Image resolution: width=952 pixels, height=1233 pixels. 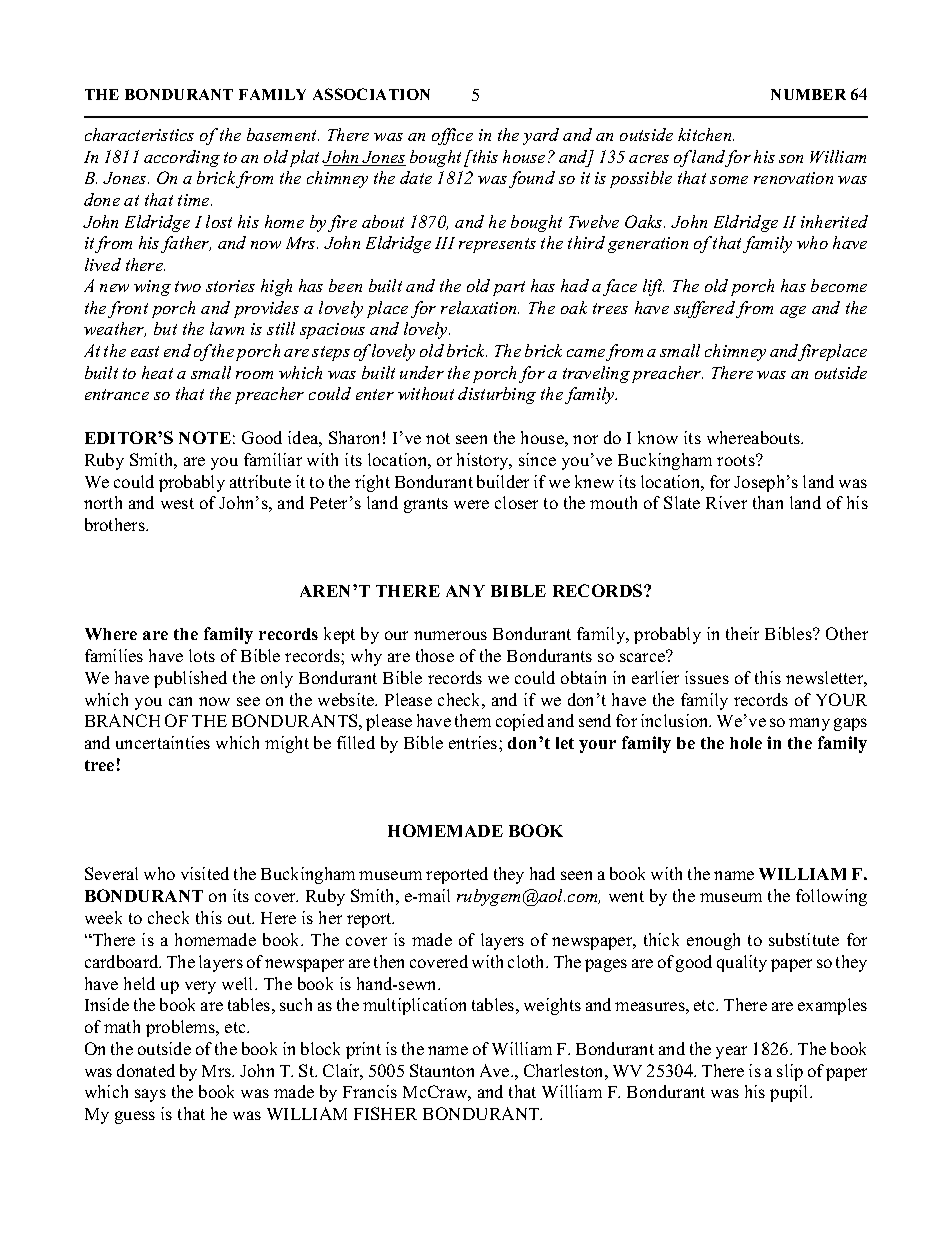 I want to click on than, so click(x=768, y=502).
